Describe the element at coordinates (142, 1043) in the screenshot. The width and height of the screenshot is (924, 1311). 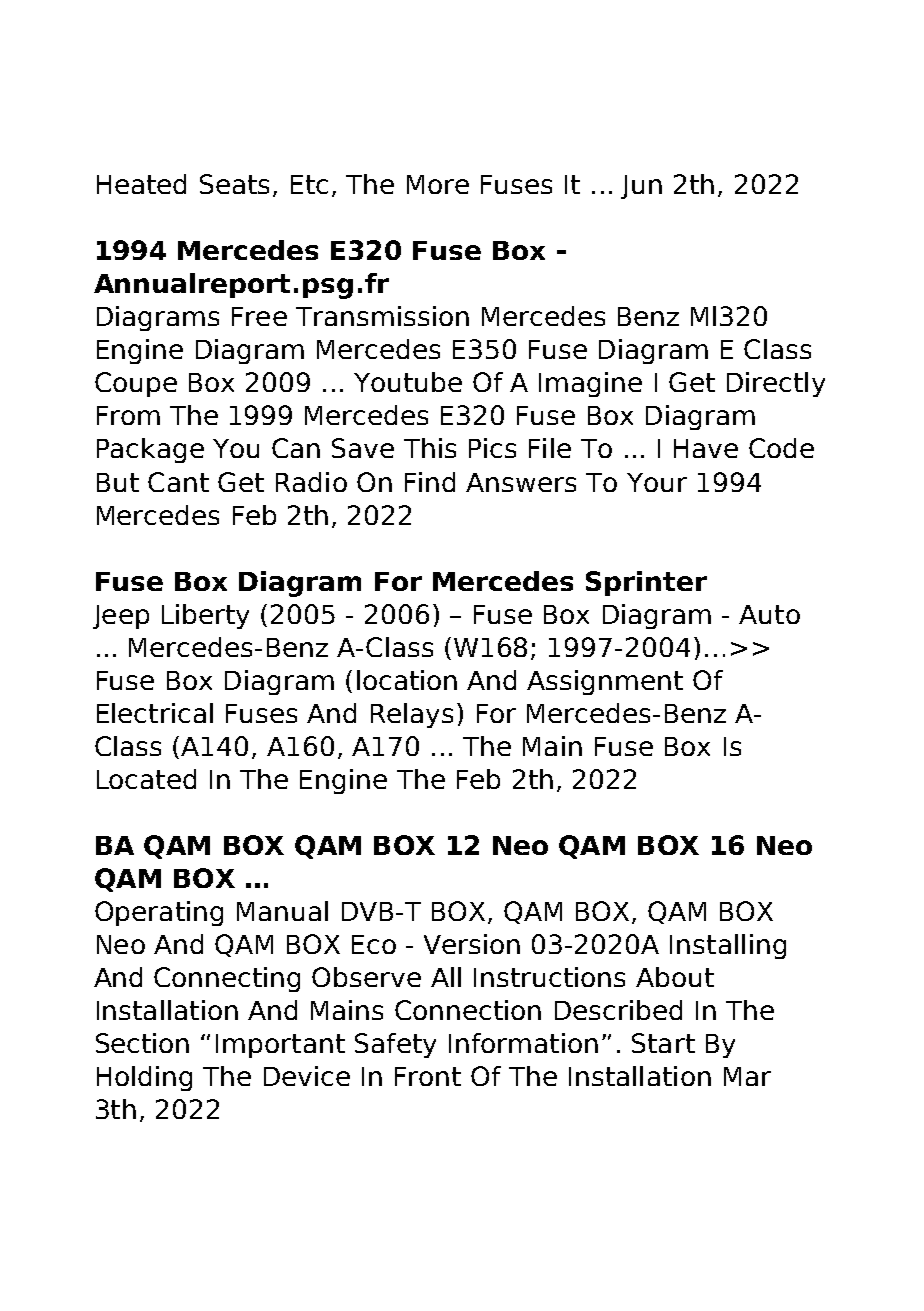
I see `Section` at that location.
